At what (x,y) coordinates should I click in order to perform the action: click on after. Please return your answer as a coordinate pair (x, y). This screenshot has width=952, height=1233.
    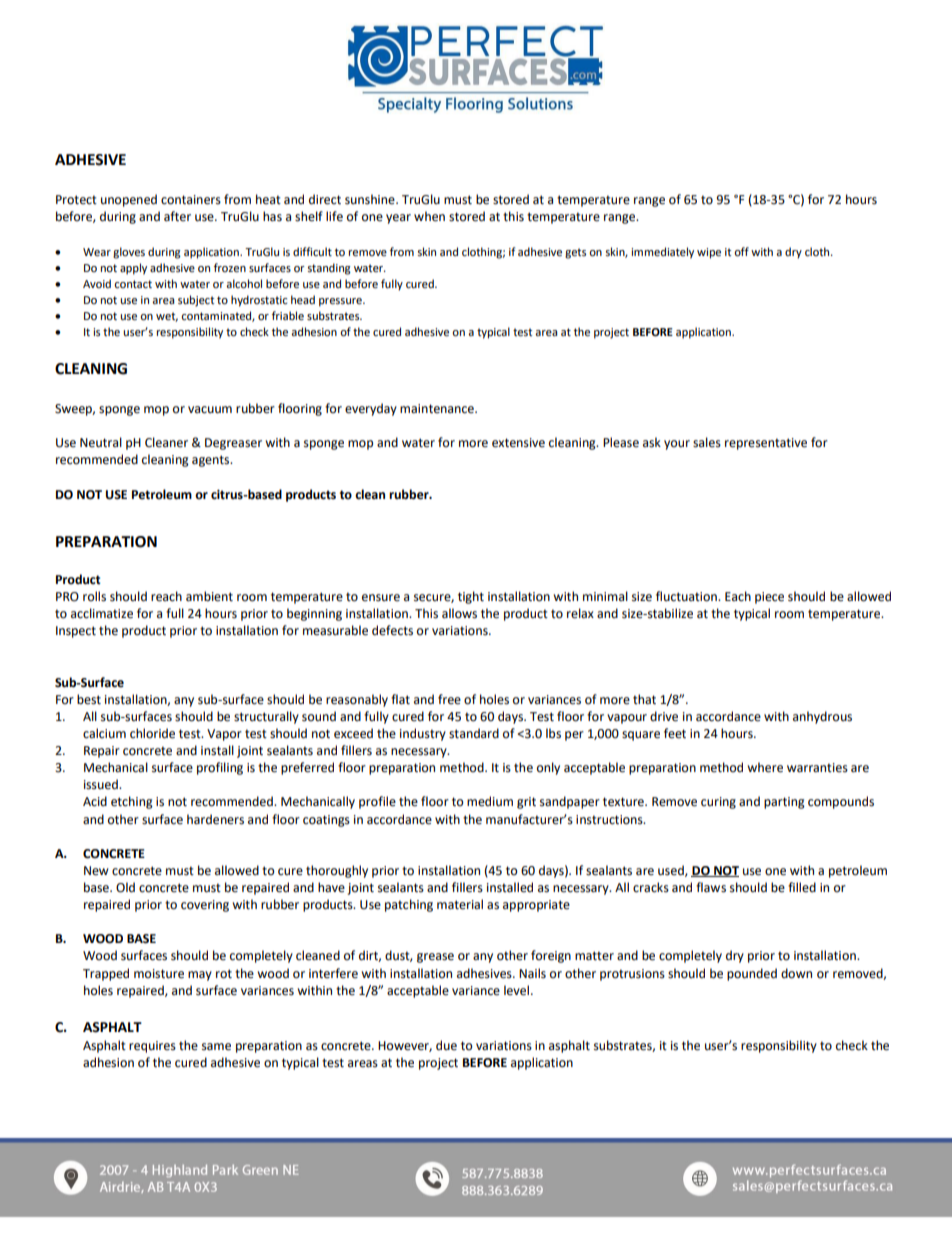
    Looking at the image, I should click on (177, 216).
